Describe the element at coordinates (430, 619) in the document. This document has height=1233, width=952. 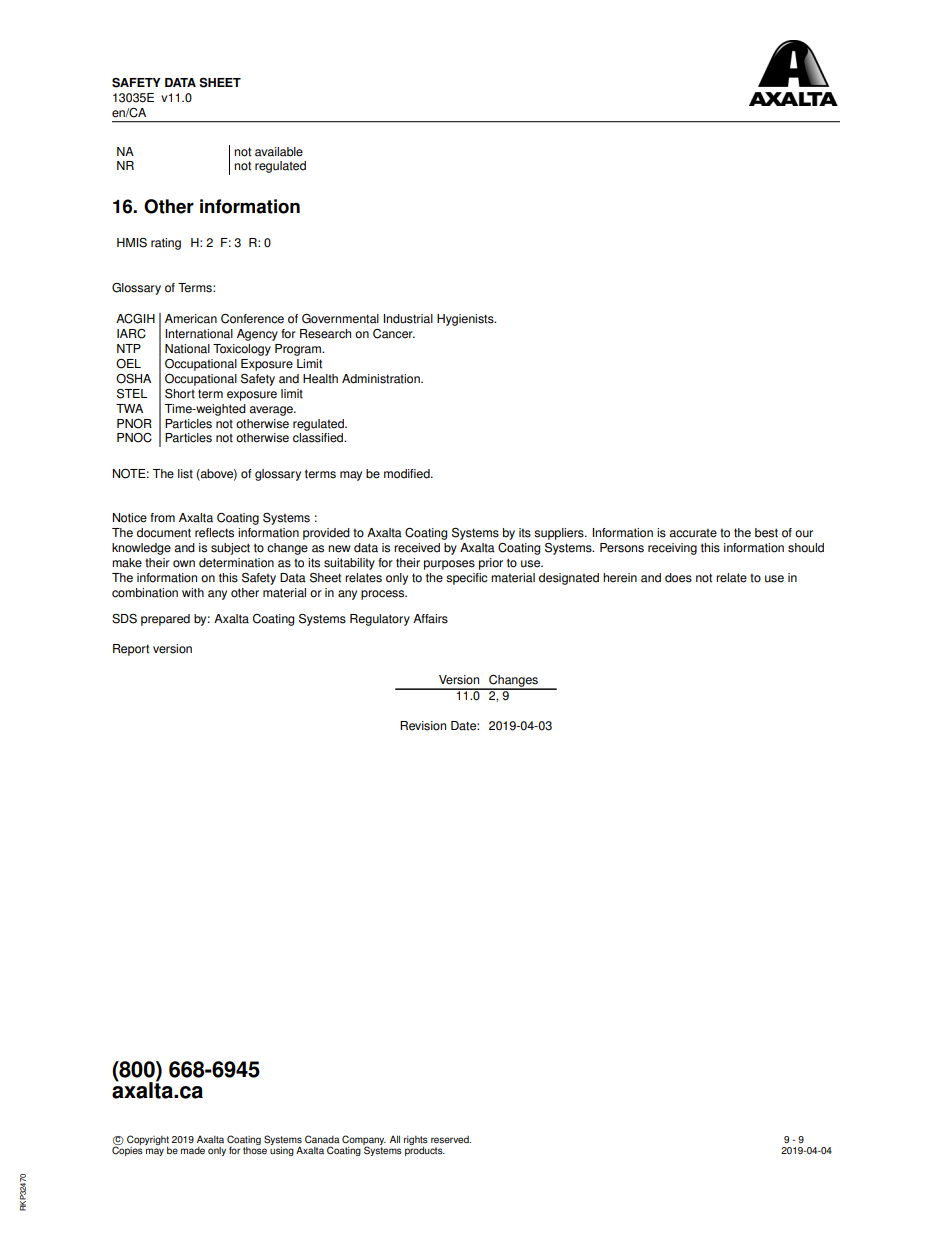
I see `Affairs` at that location.
